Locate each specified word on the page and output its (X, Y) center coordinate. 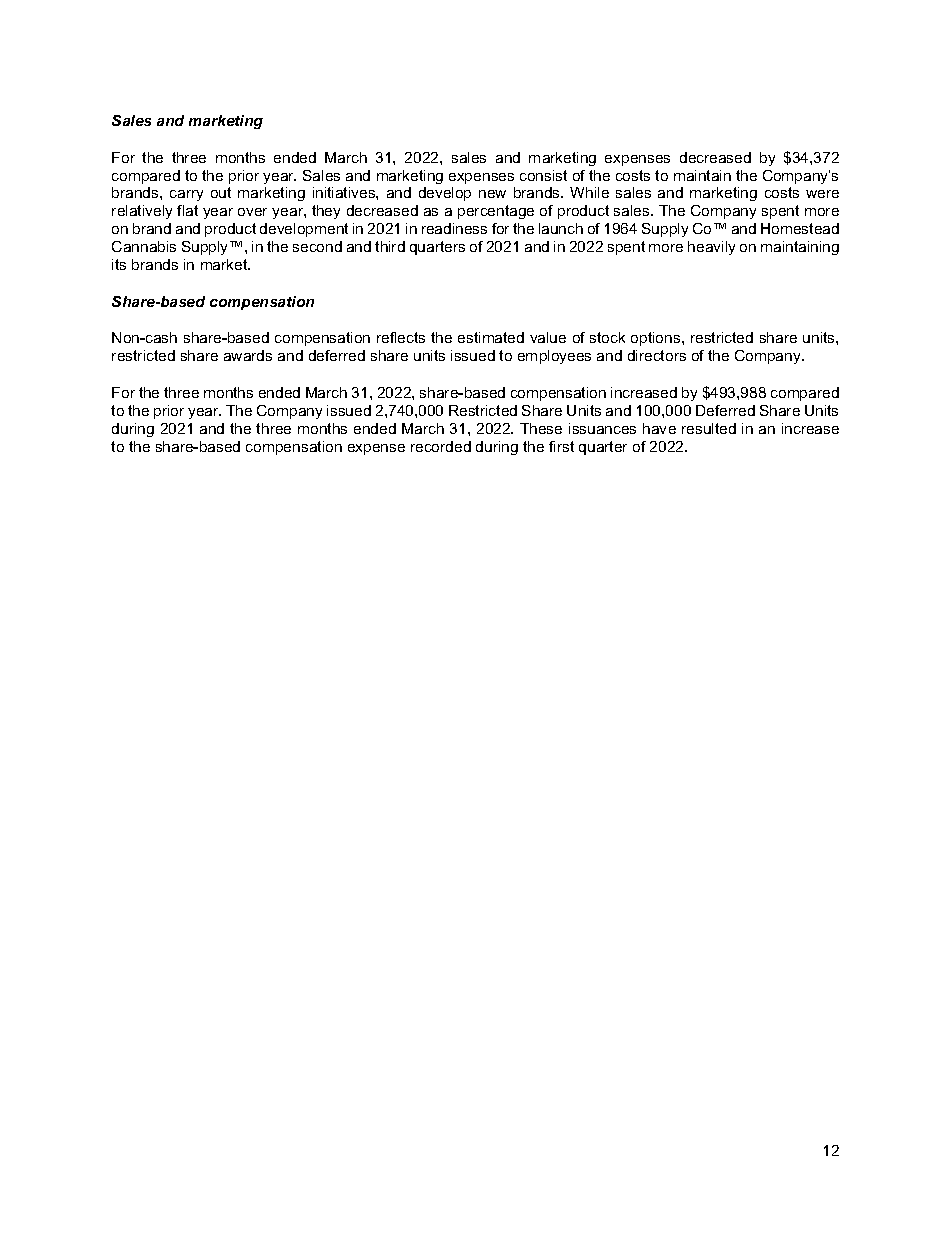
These (541, 428)
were (822, 194)
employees (554, 357)
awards (248, 355)
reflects (401, 337)
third (390, 246)
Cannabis (144, 246)
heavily (711, 248)
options (657, 339)
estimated (491, 337)
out (221, 192)
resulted (709, 428)
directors (657, 355)
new (492, 194)
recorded (441, 446)
